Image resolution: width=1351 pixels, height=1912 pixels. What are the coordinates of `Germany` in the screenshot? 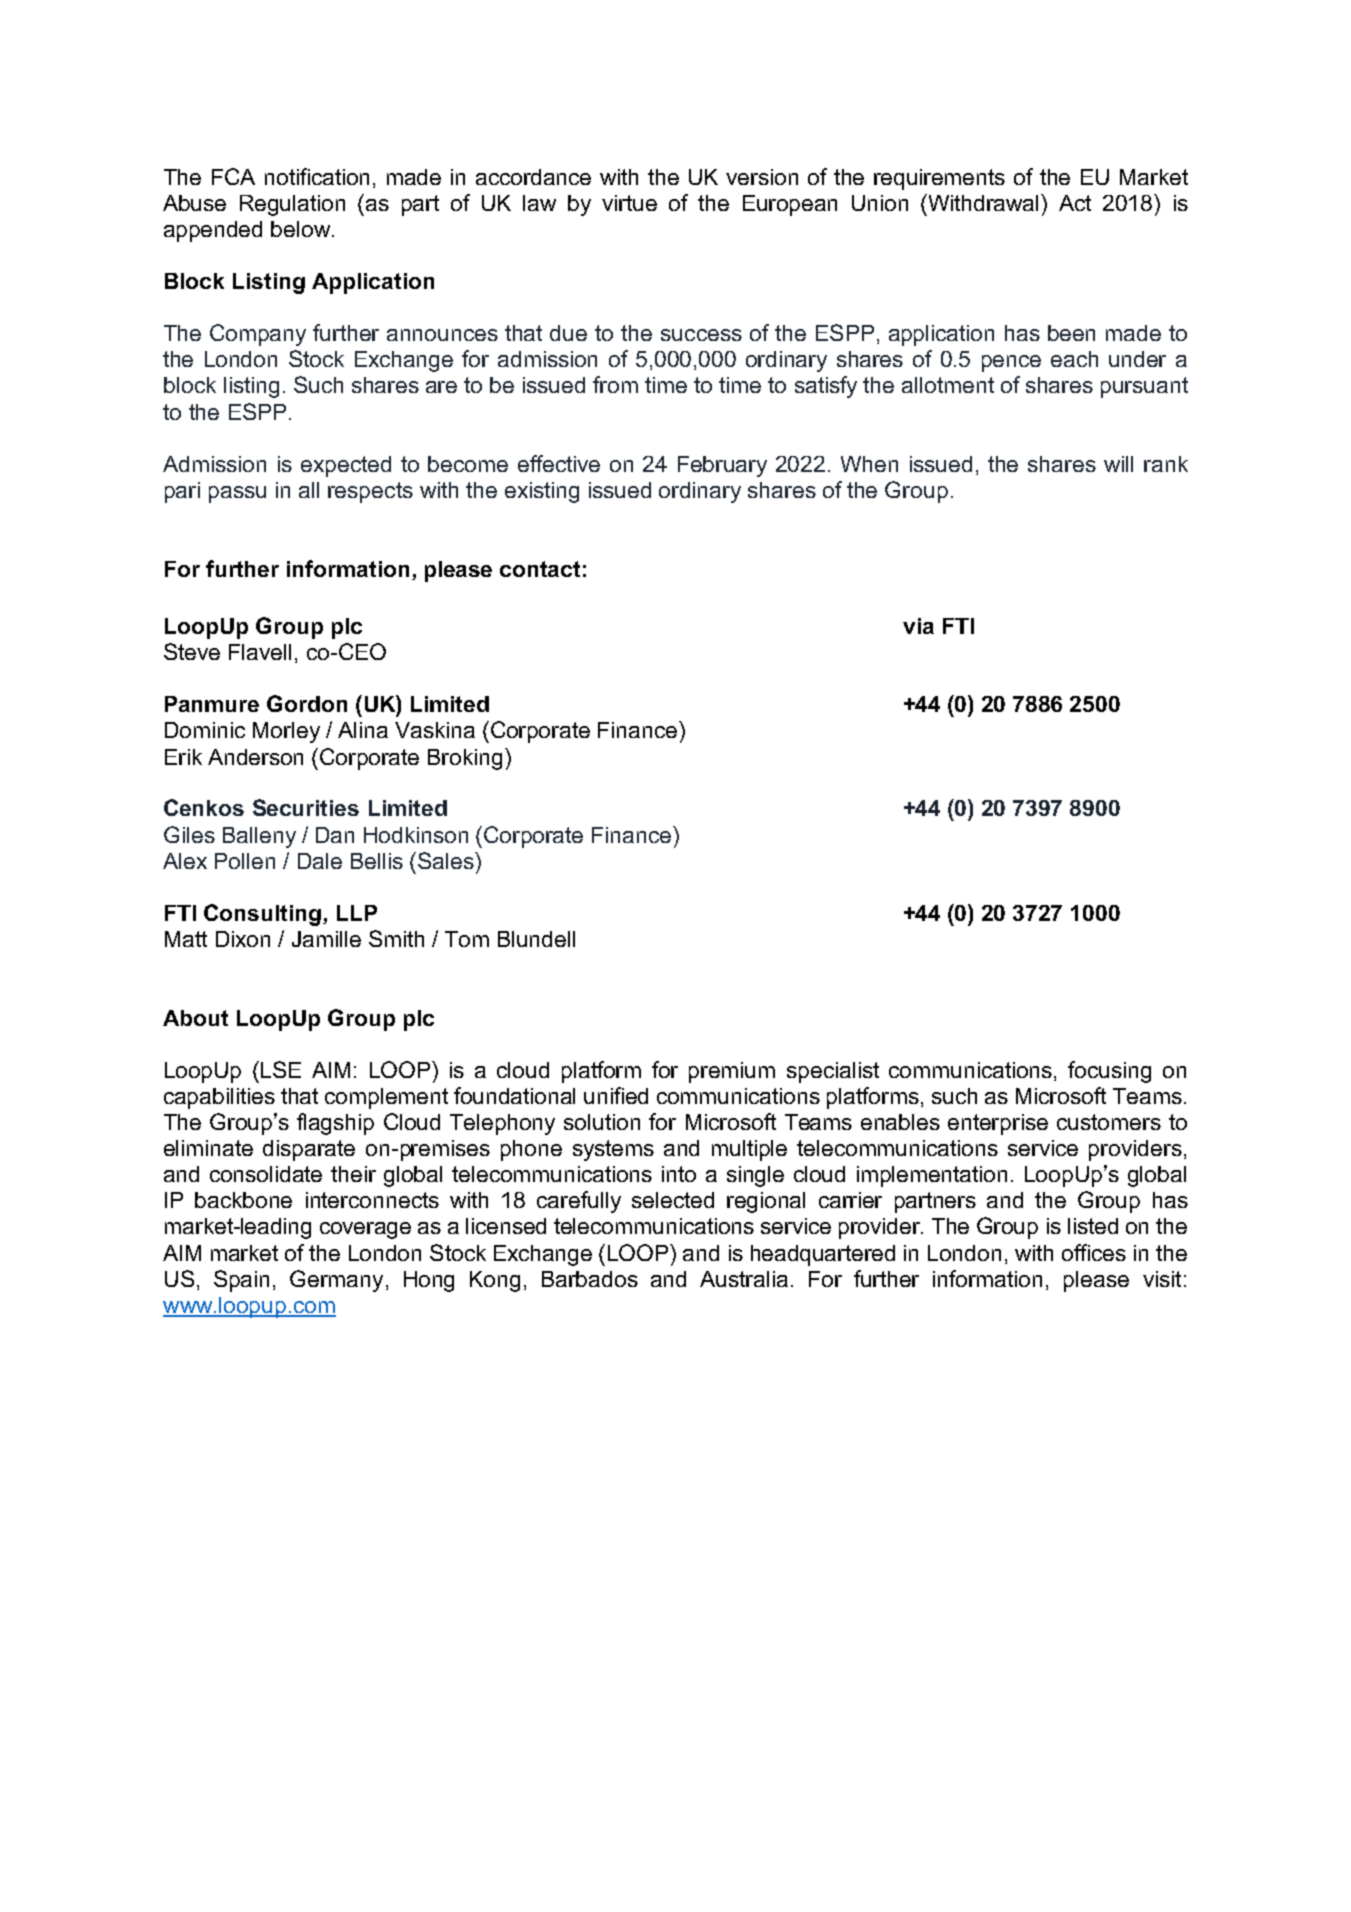 It's located at (336, 1281).
